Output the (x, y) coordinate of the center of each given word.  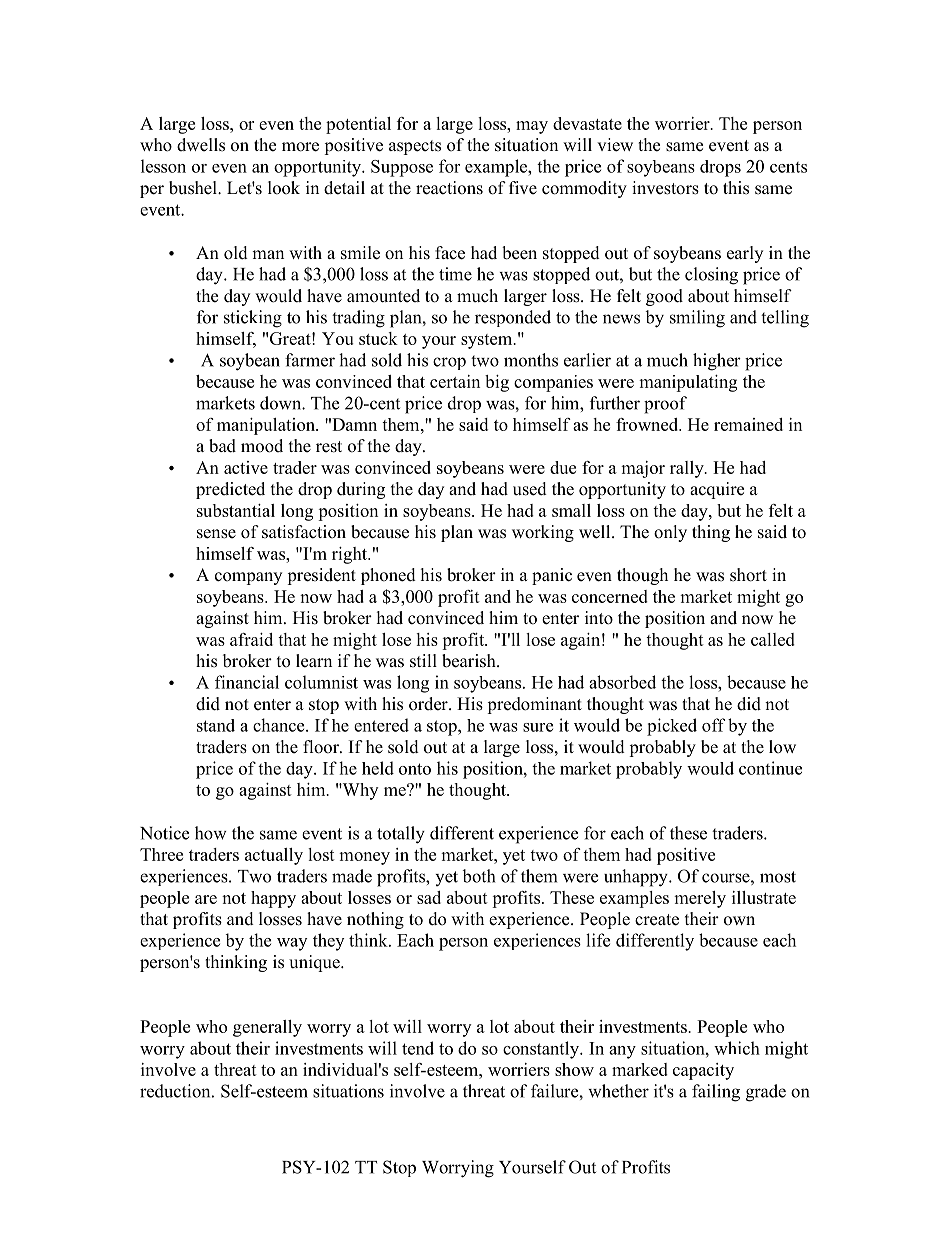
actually (274, 856)
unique (315, 963)
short (748, 575)
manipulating (688, 383)
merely (700, 899)
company (248, 578)
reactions (449, 188)
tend (418, 1048)
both (478, 876)
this (736, 188)
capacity (703, 1071)
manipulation (267, 426)
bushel (194, 188)
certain (455, 381)
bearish (470, 661)
